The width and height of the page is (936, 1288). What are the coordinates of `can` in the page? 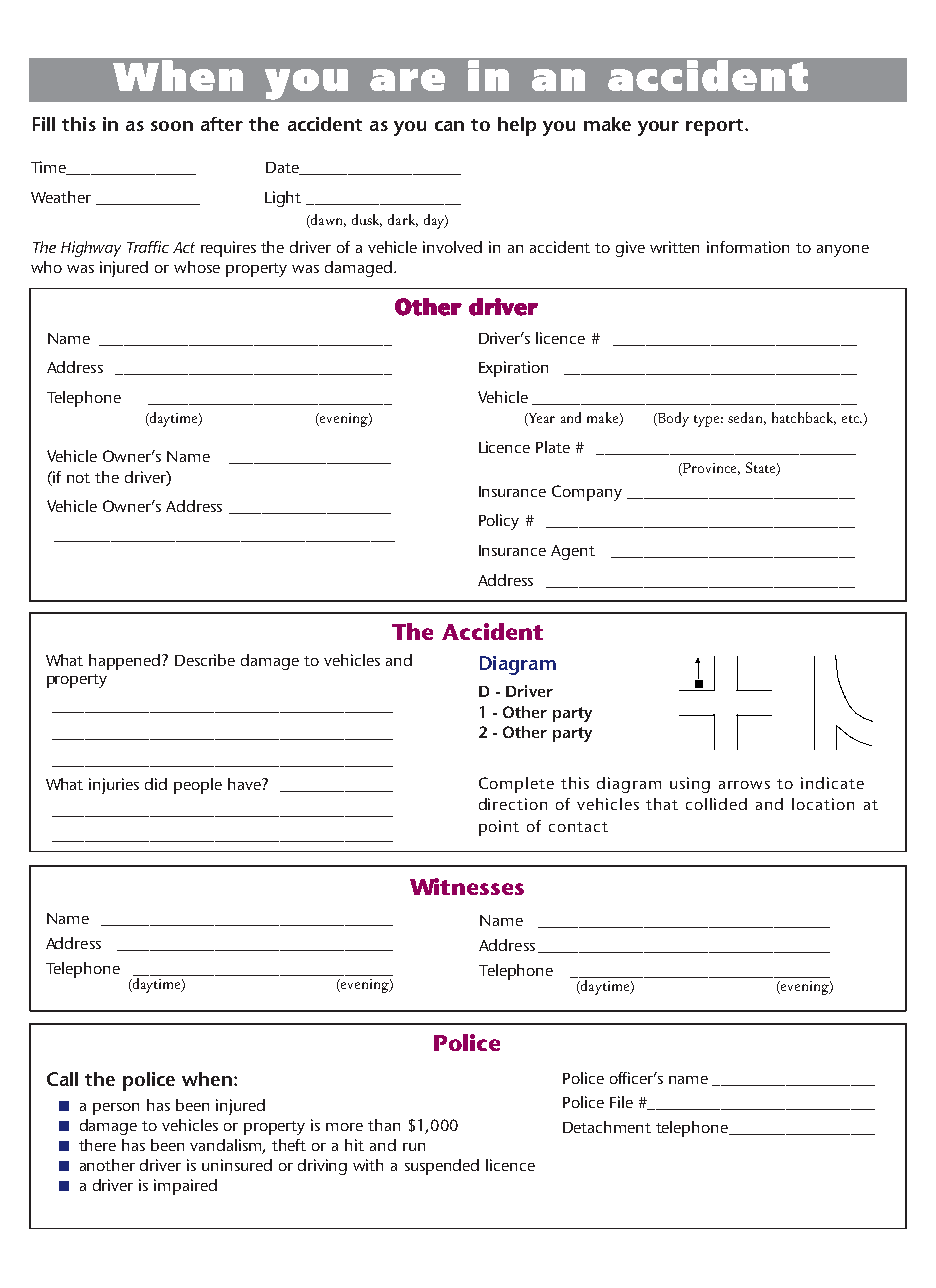 It's located at (449, 126).
